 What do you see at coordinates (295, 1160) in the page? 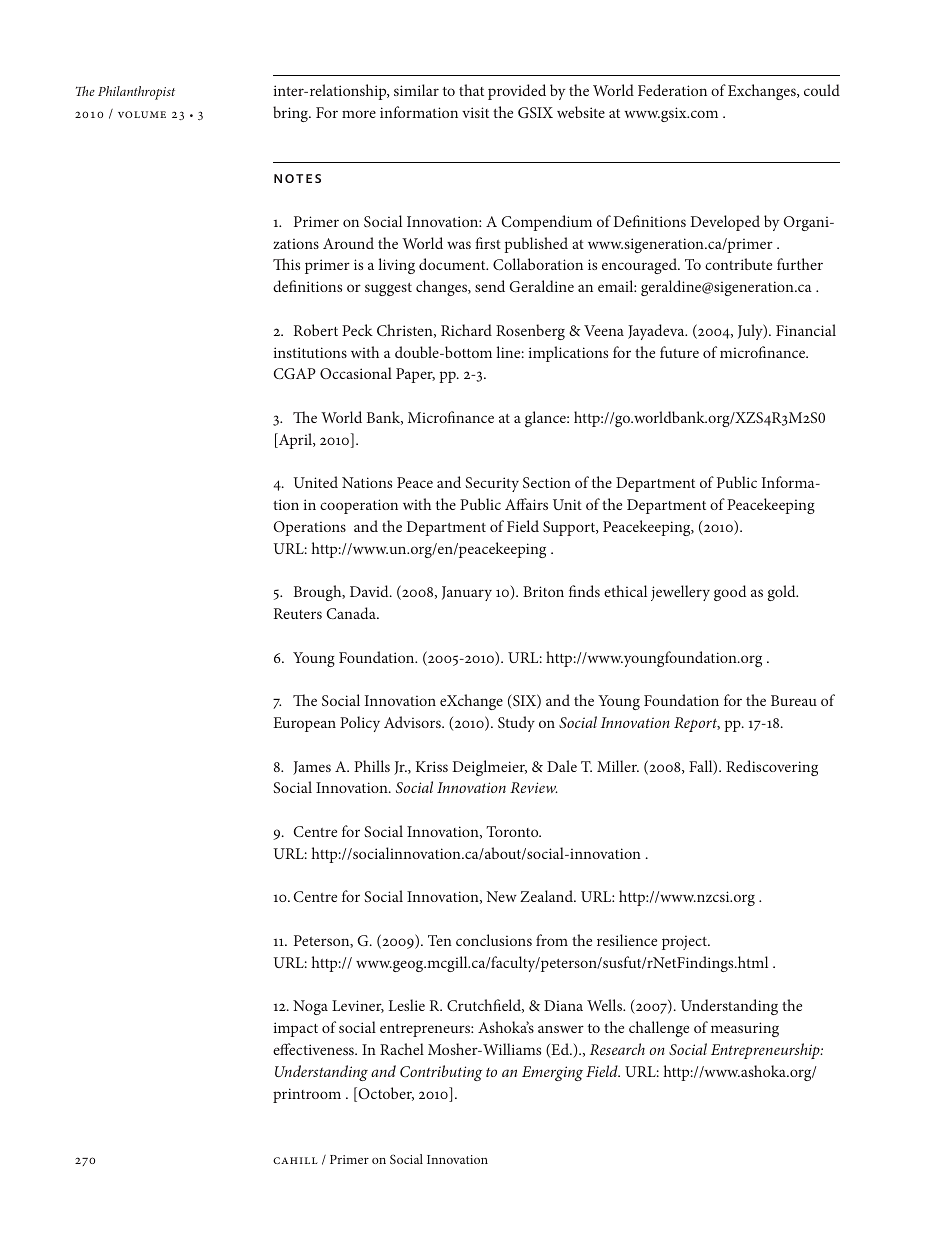
I see `cahill` at bounding box center [295, 1160].
